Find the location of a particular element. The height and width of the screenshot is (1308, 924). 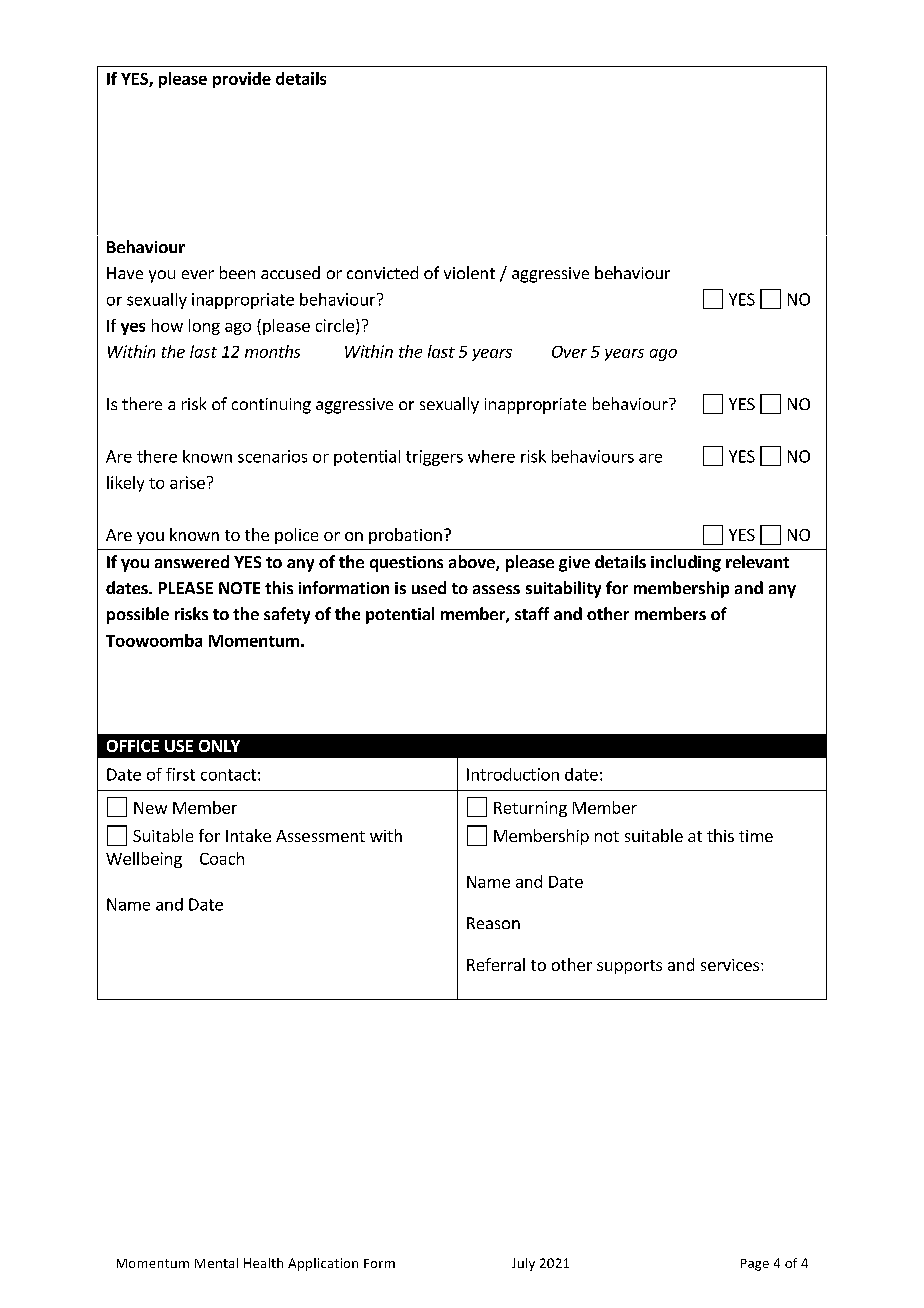

violent is located at coordinates (469, 272).
